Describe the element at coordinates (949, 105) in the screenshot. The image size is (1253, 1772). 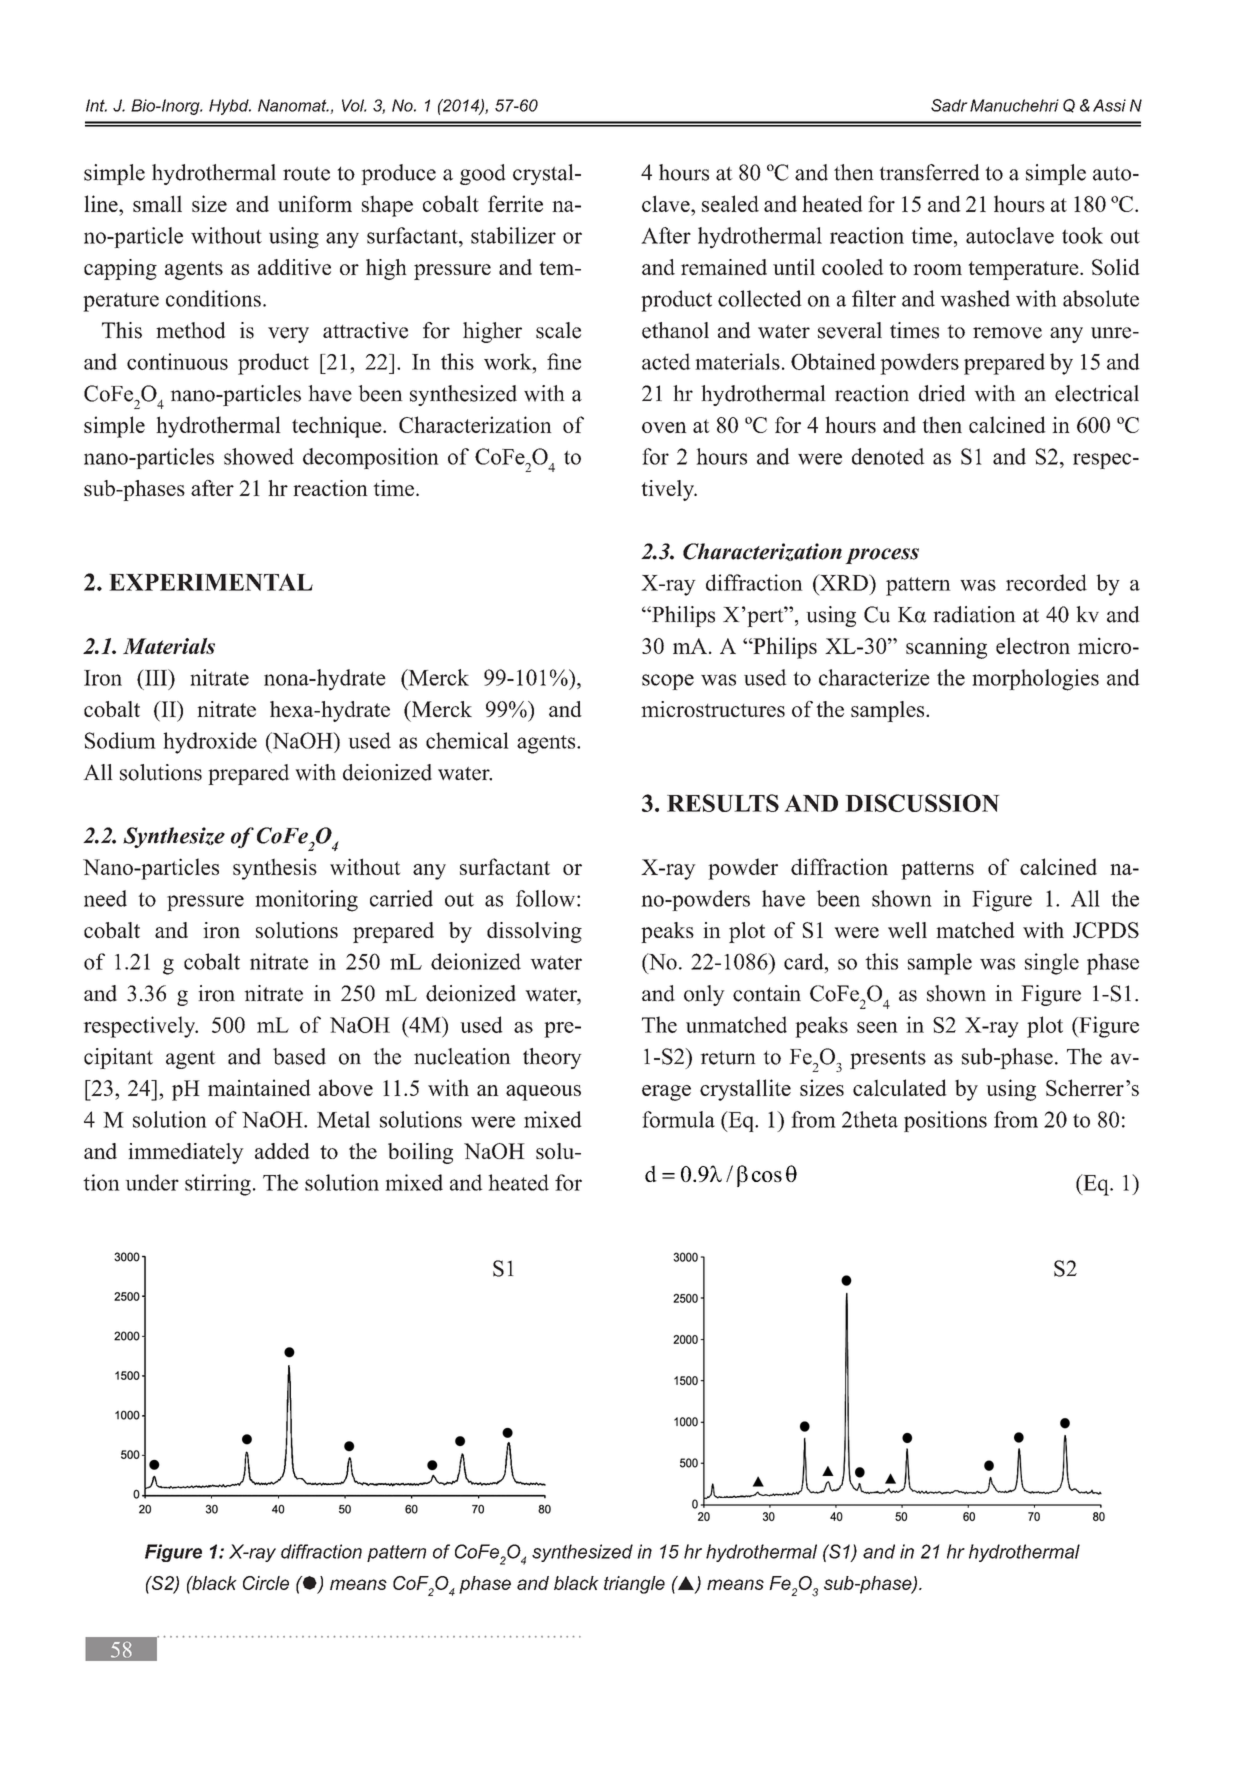
I see `Sadr` at that location.
